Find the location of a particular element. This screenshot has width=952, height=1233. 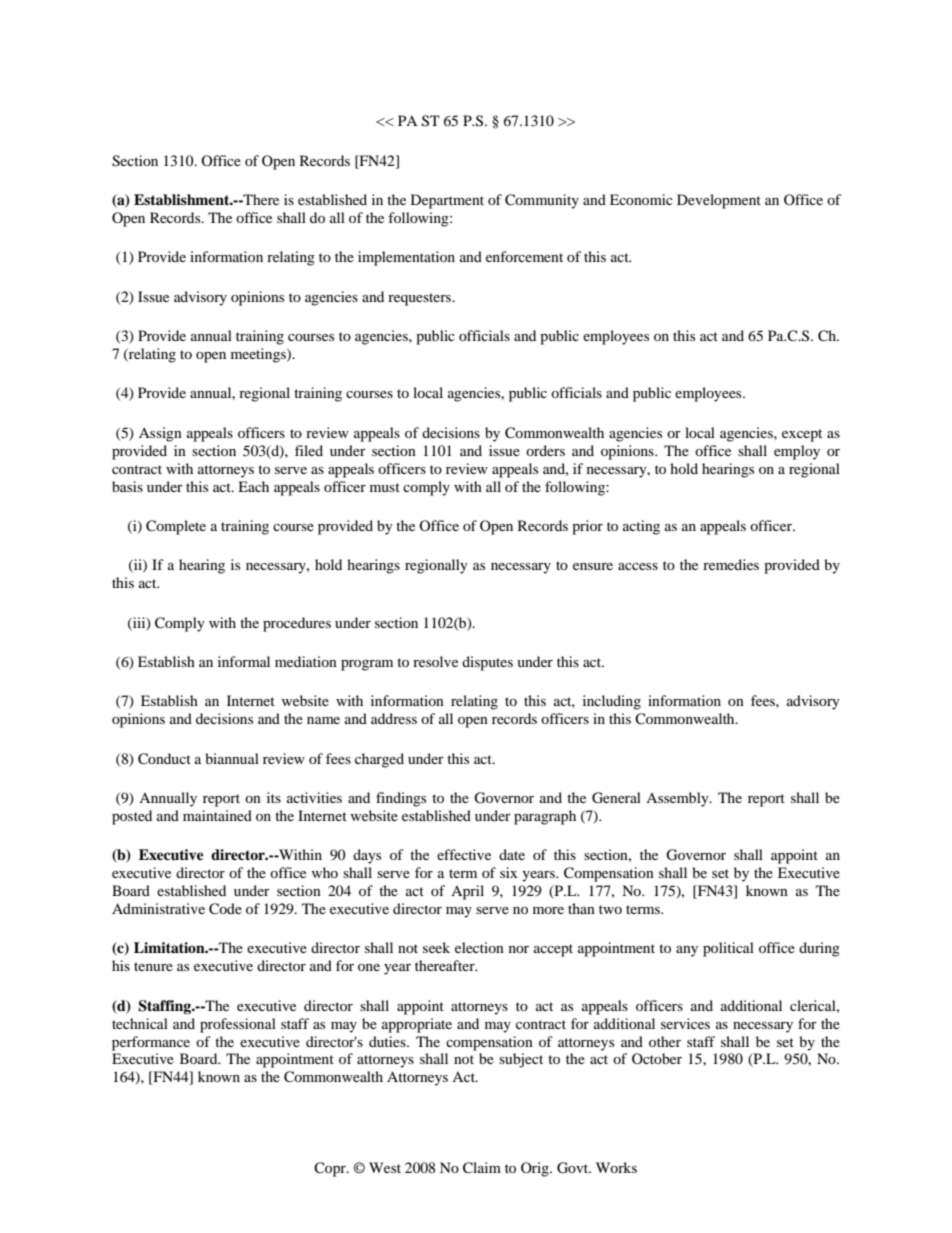

remedies is located at coordinates (731, 564).
